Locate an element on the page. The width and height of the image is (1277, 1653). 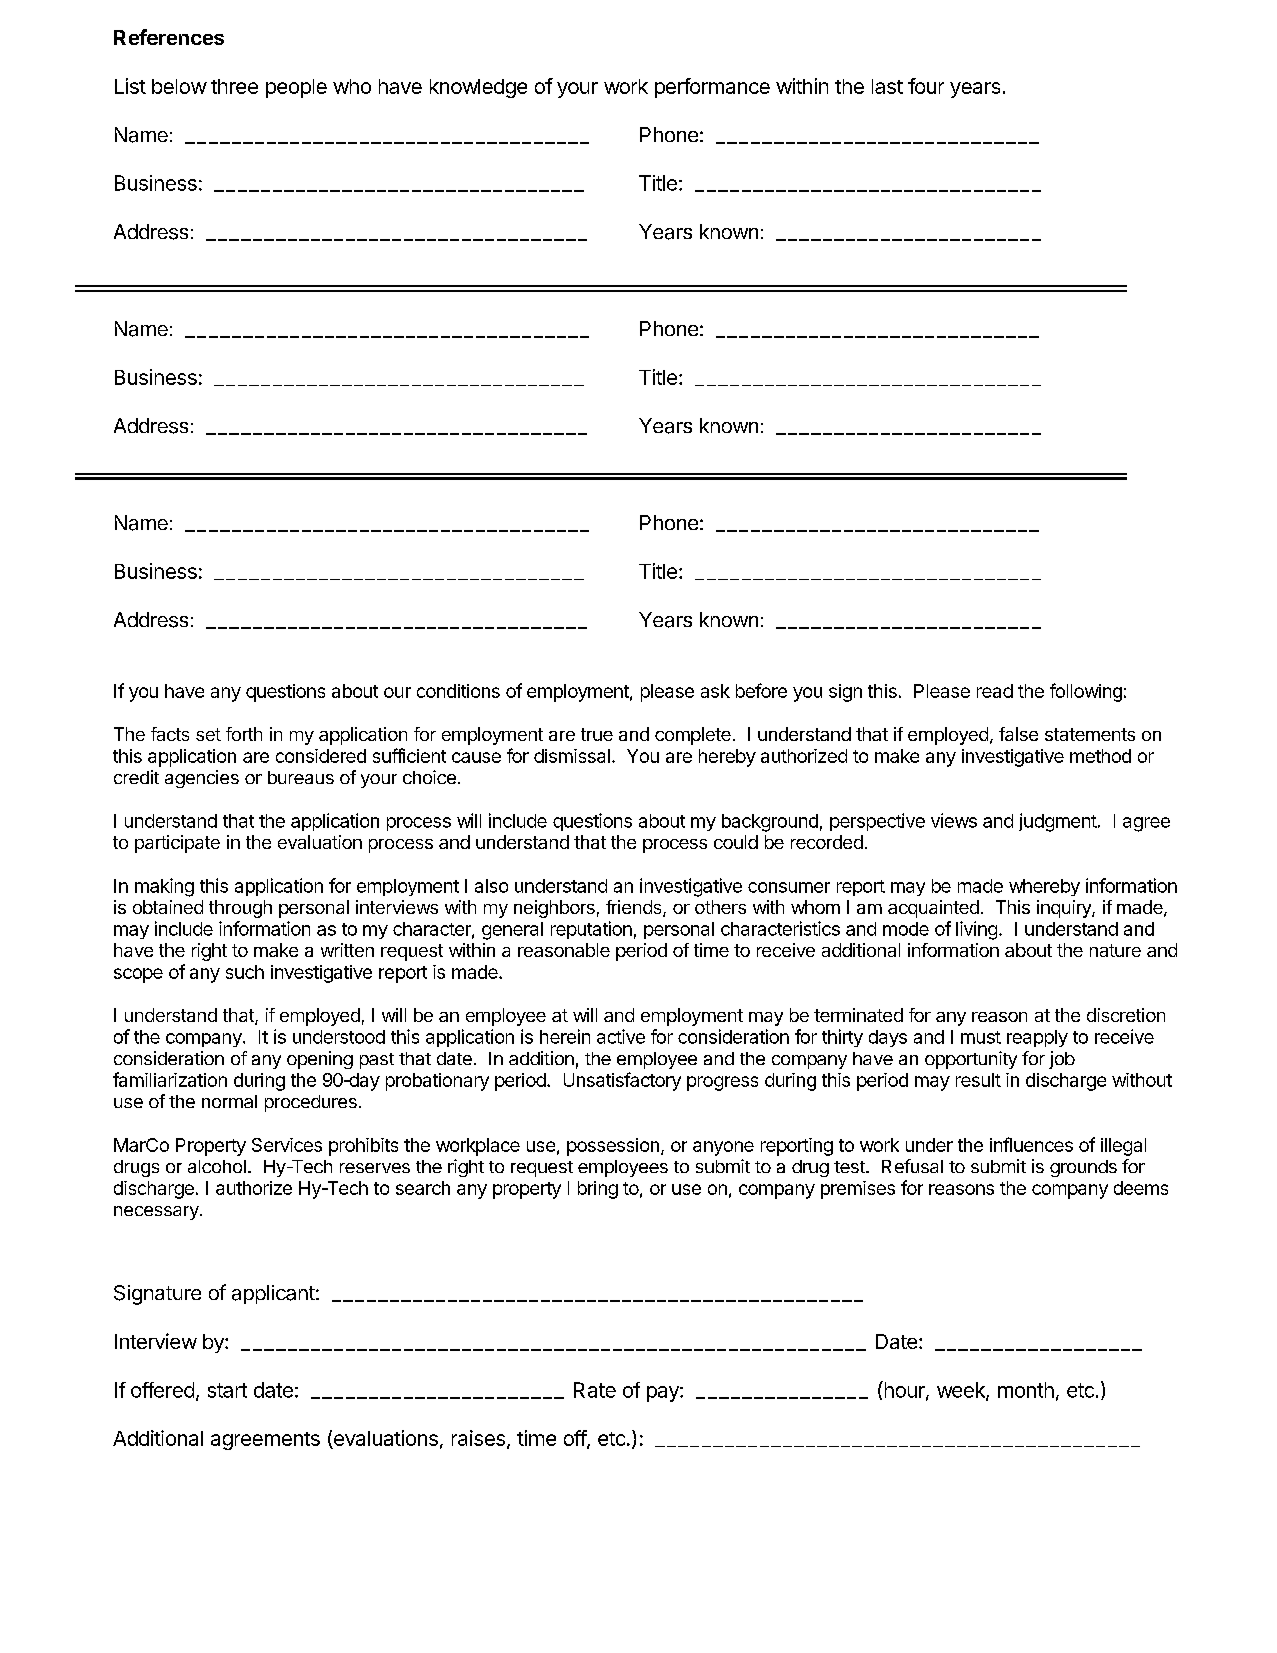
read is located at coordinates (995, 691).
